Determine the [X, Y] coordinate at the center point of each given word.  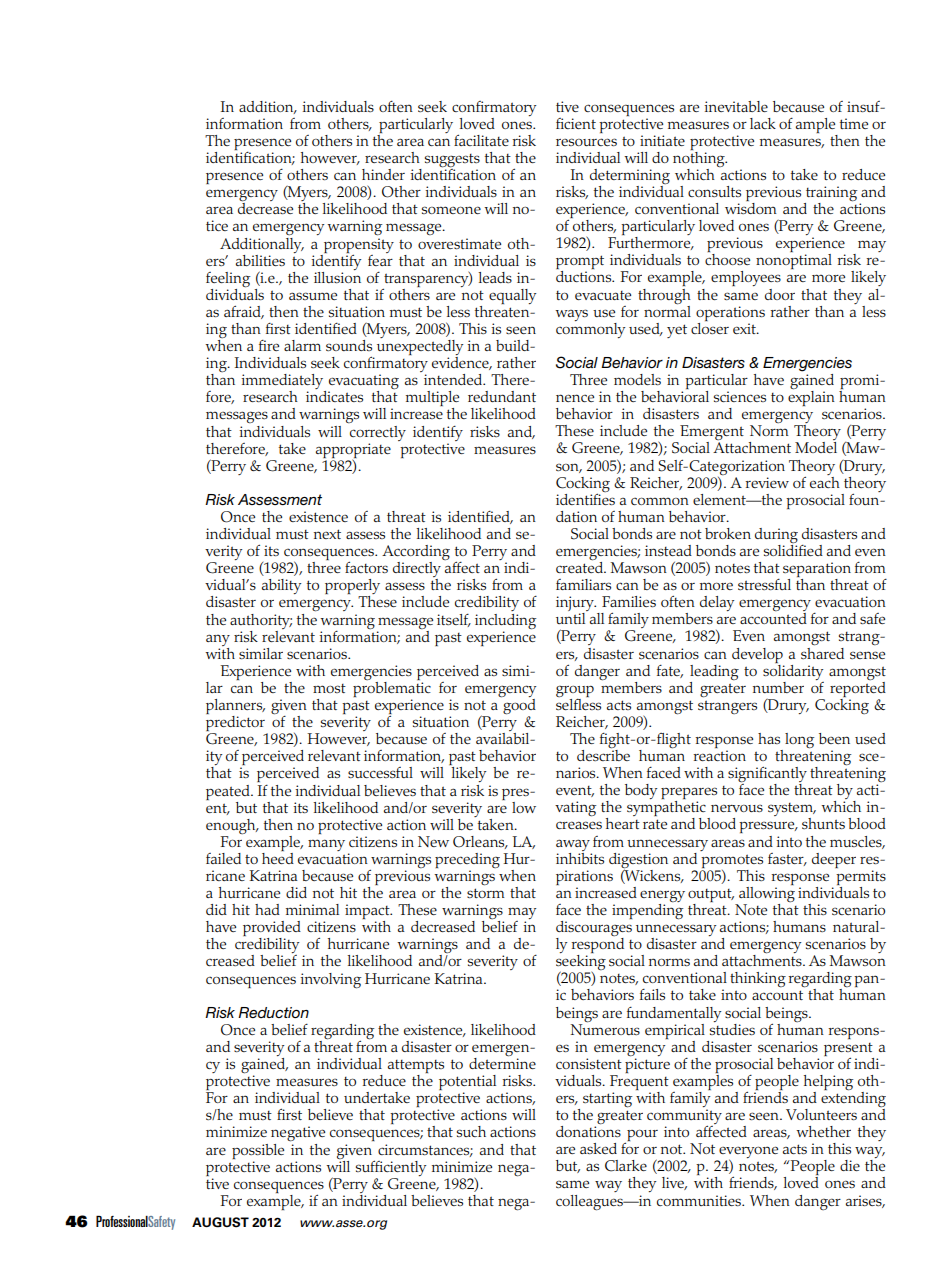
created [581, 566]
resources [586, 142]
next [327, 534]
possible [258, 1151]
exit [745, 328]
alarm [302, 345]
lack [763, 123]
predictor [236, 723]
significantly [767, 775]
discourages [594, 928]
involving [330, 981]
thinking [758, 980]
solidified [793, 549]
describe [603, 754]
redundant [502, 396]
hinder [383, 174]
